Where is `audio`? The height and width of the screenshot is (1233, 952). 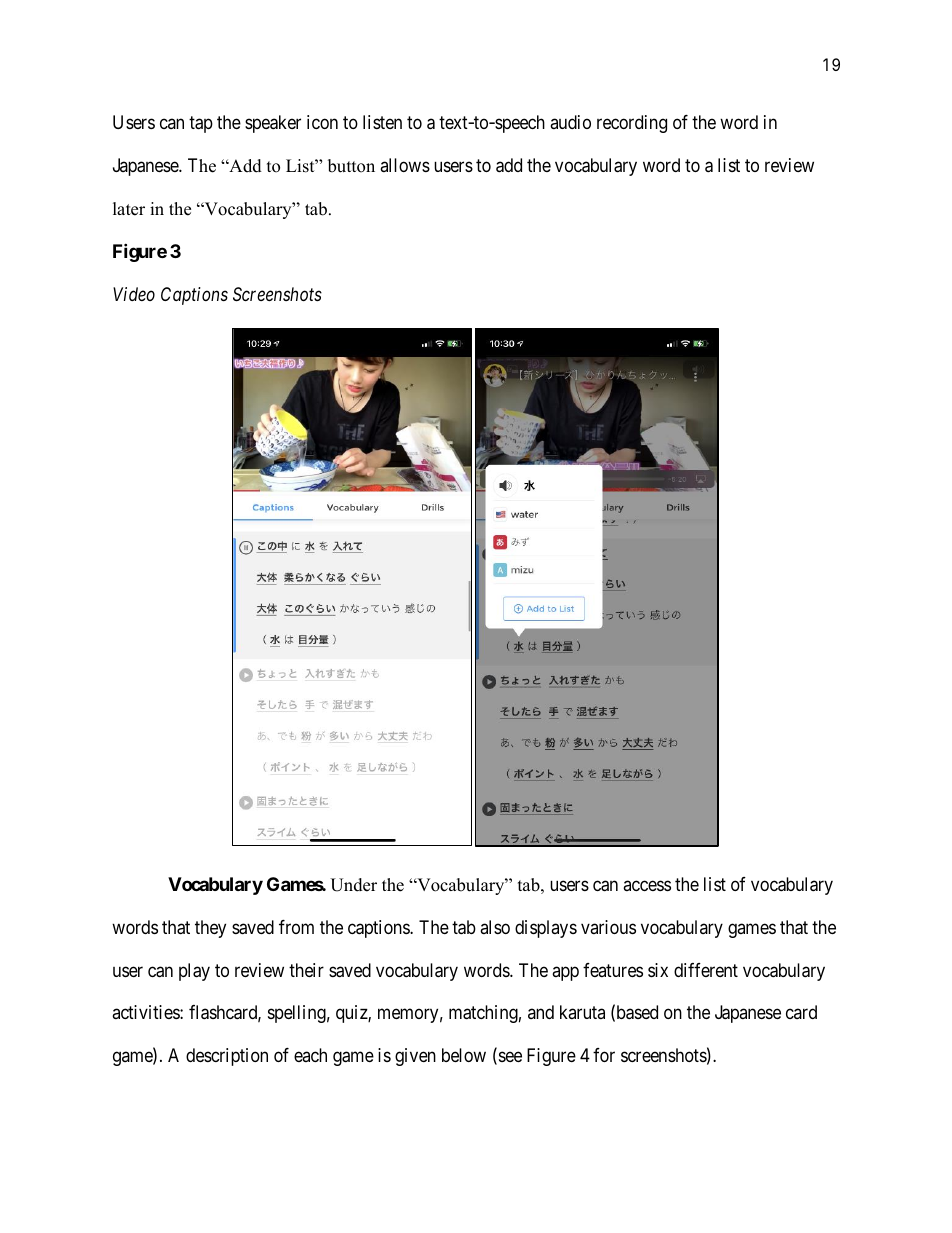
audio is located at coordinates (570, 122).
